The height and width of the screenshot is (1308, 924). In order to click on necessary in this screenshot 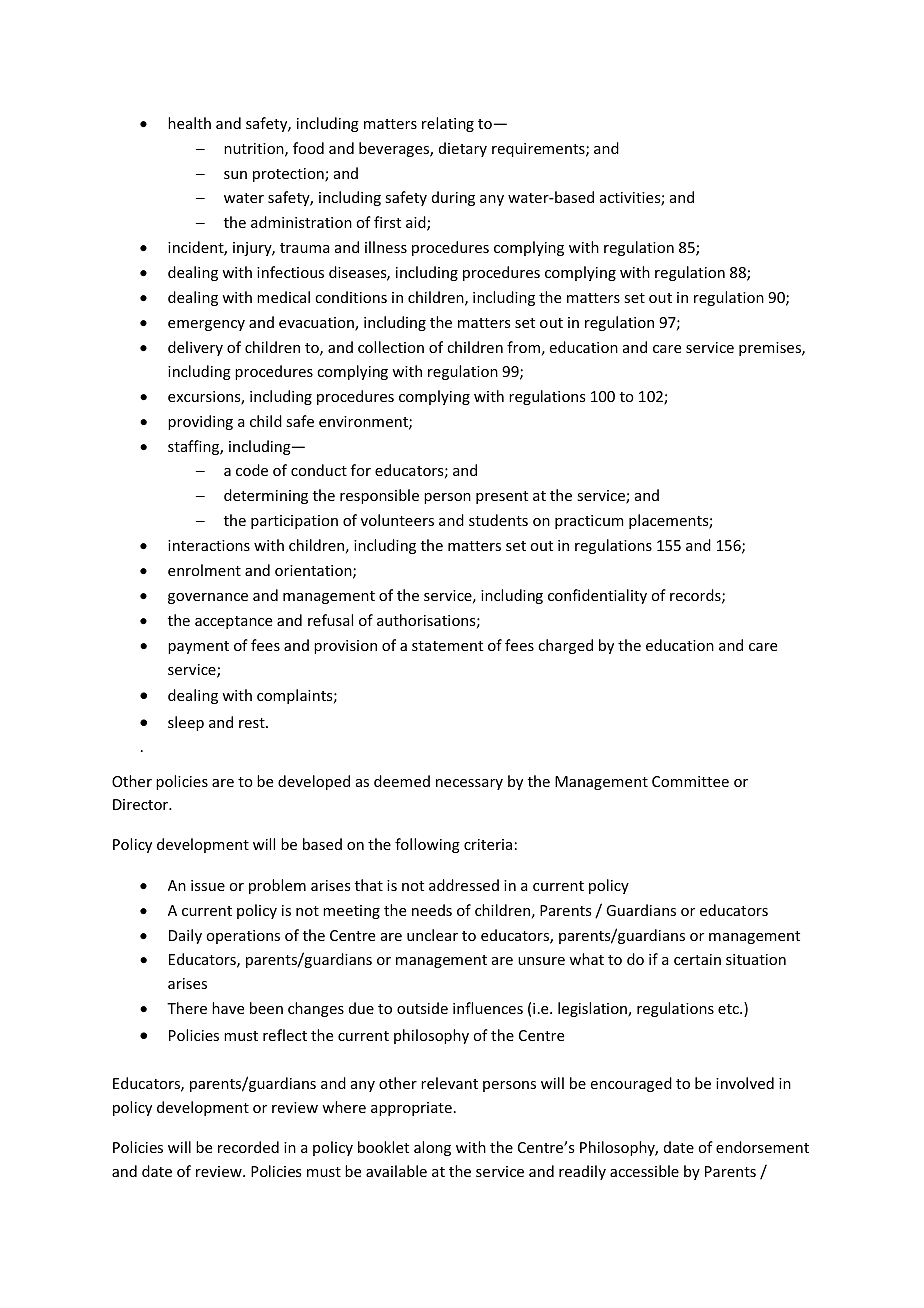, I will do `click(469, 784)`.
